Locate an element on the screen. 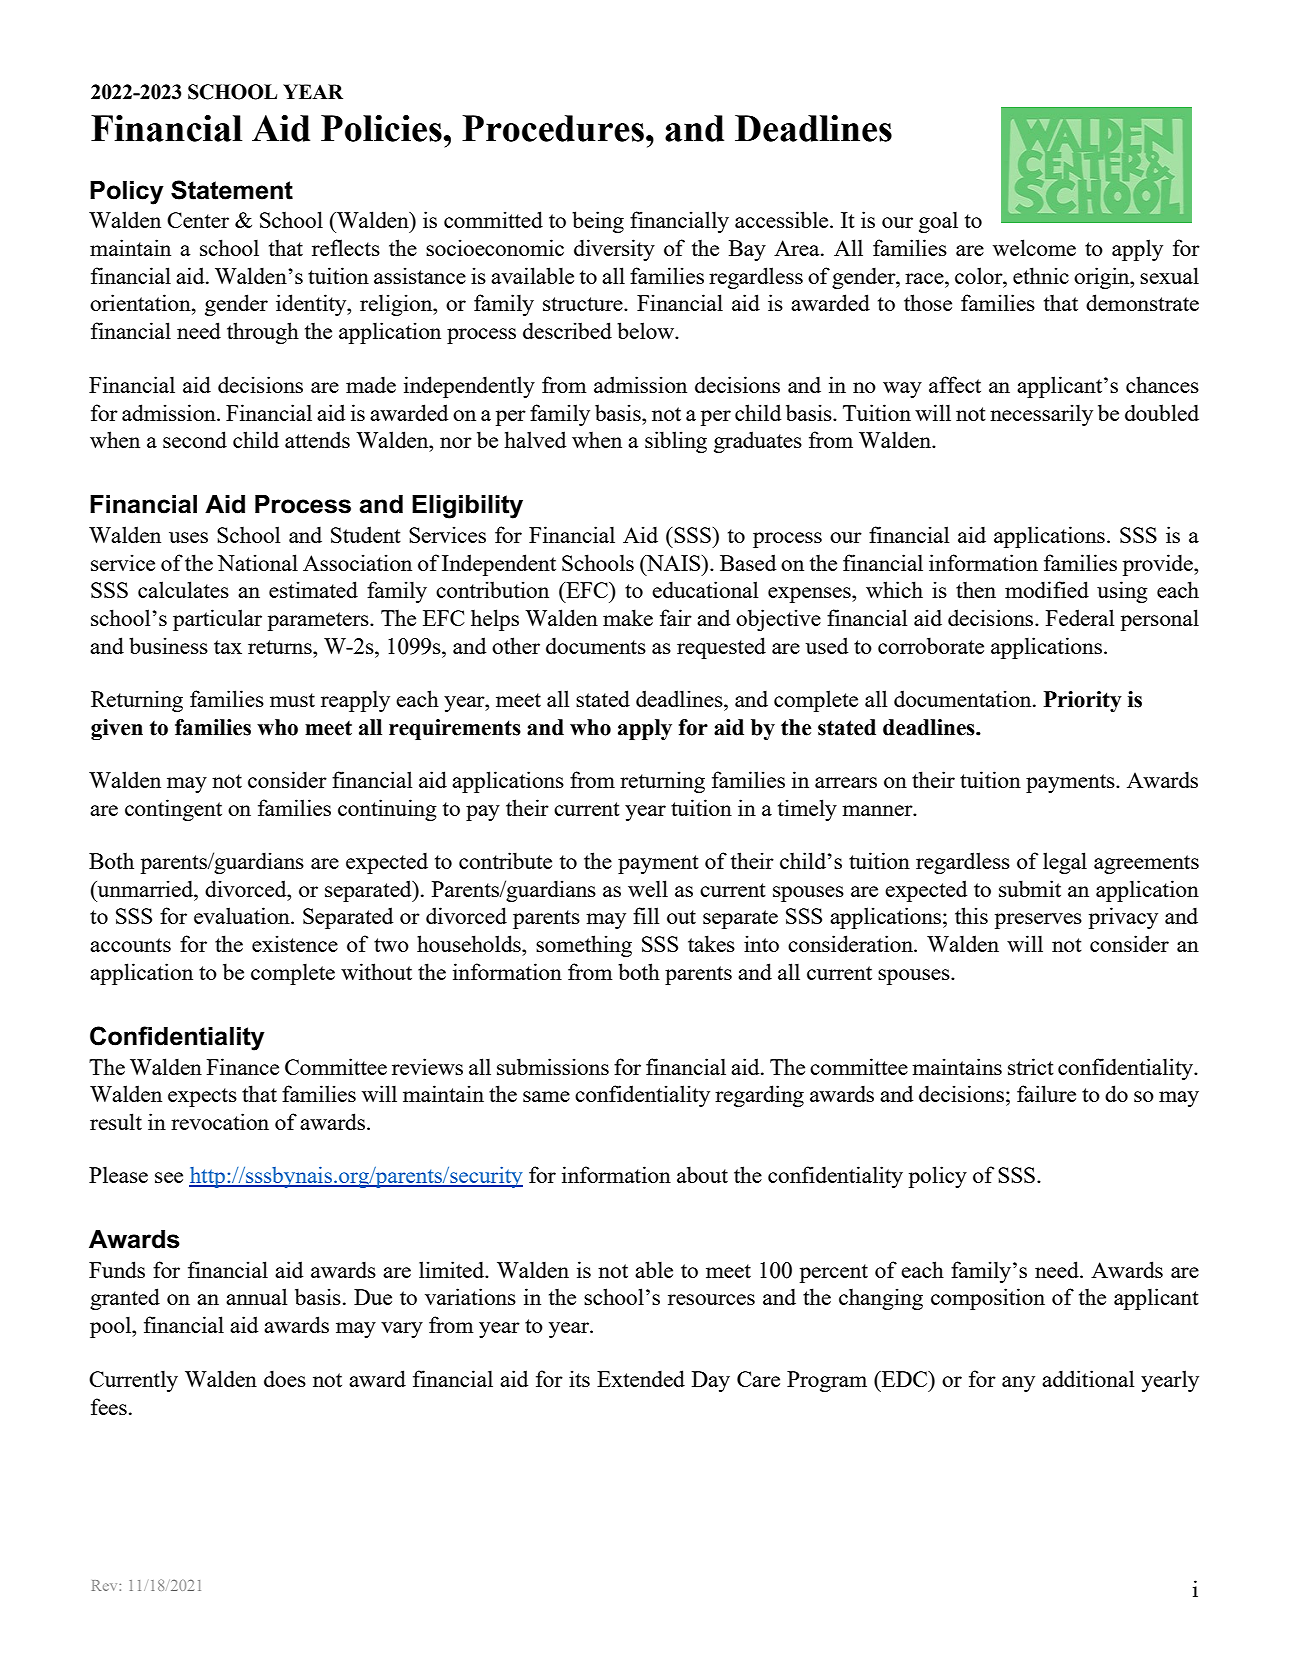  any is located at coordinates (1018, 1384).
